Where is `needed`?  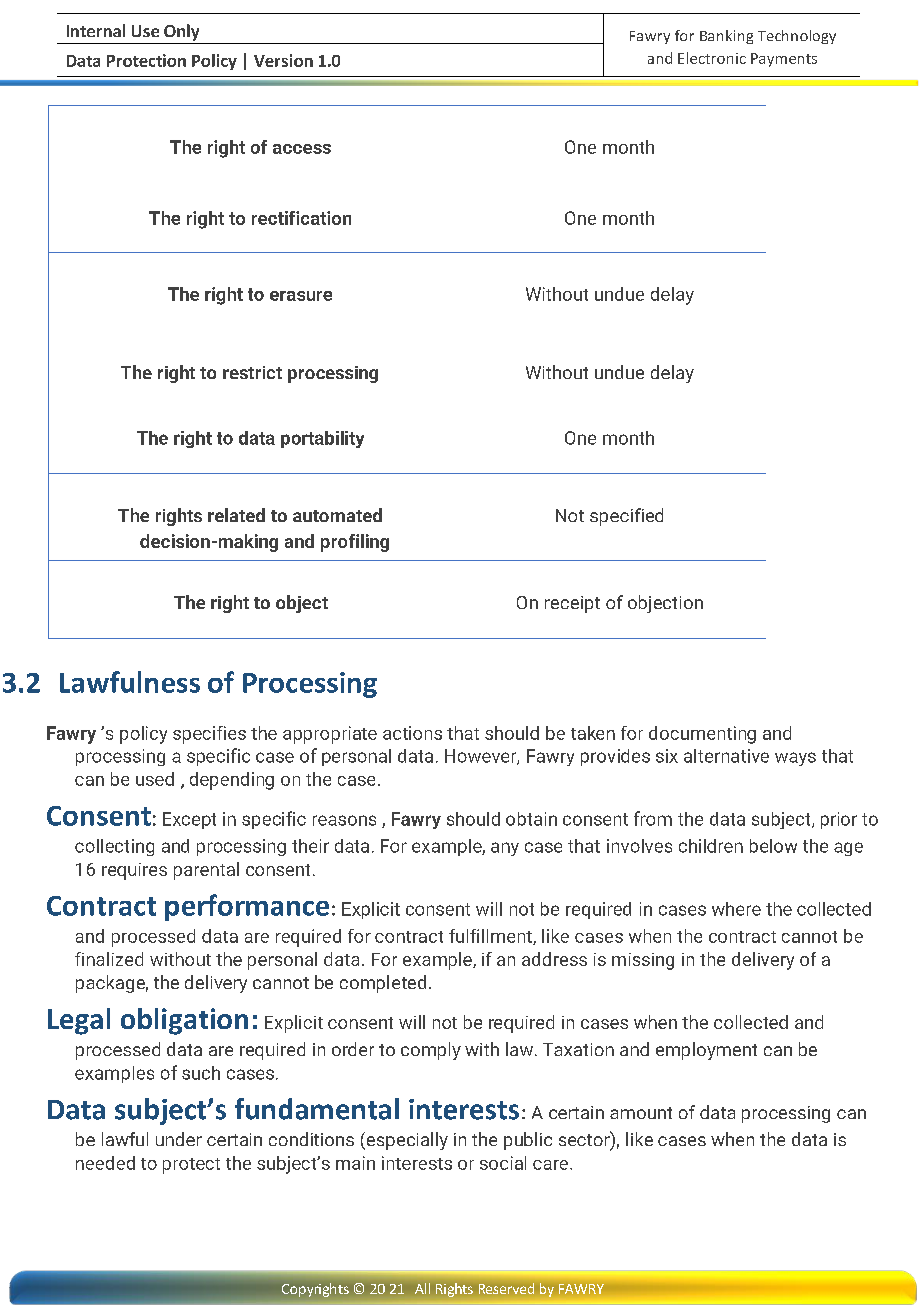
needed is located at coordinates (105, 1163).
